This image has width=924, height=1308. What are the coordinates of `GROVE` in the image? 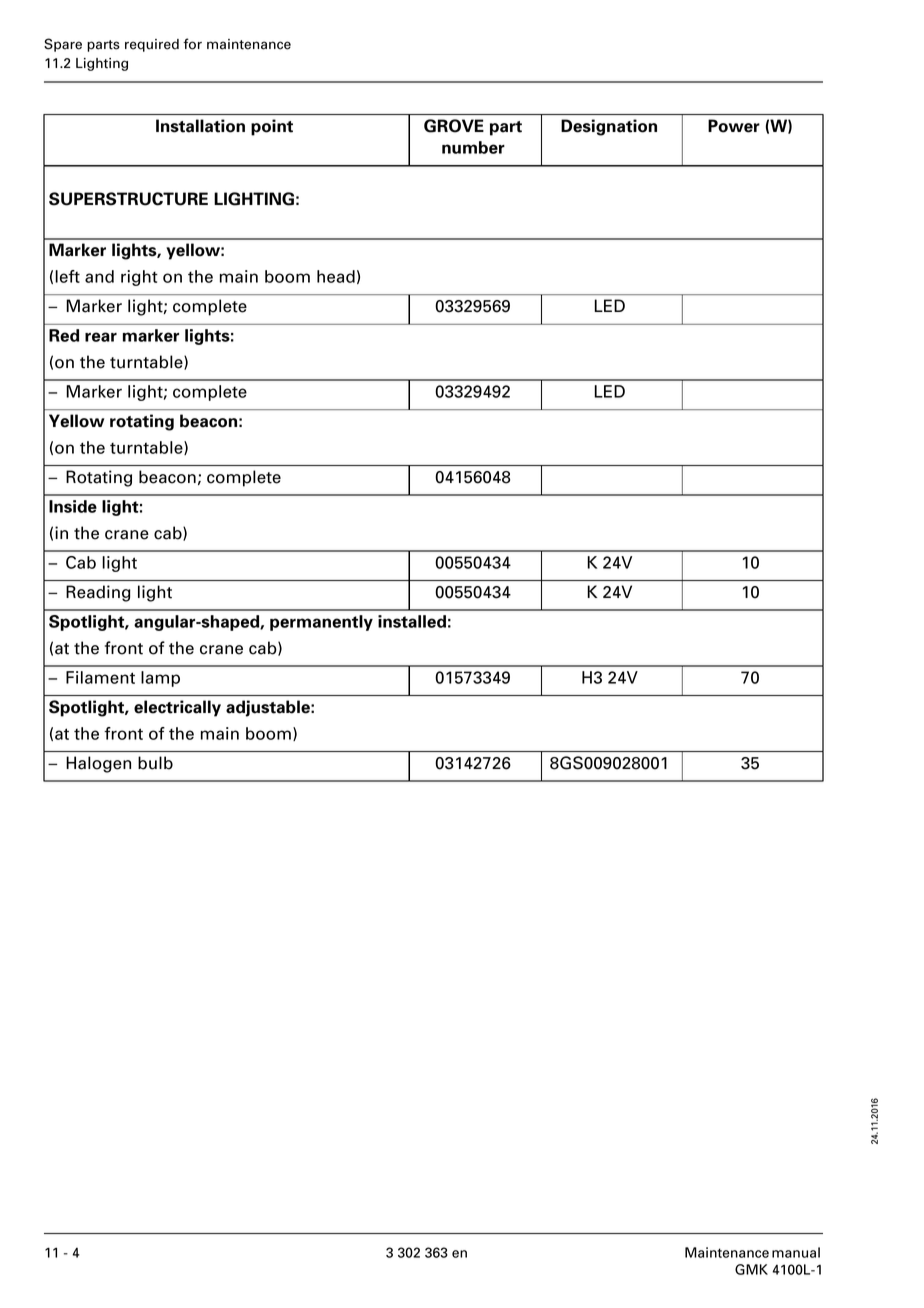 It's located at (454, 126).
